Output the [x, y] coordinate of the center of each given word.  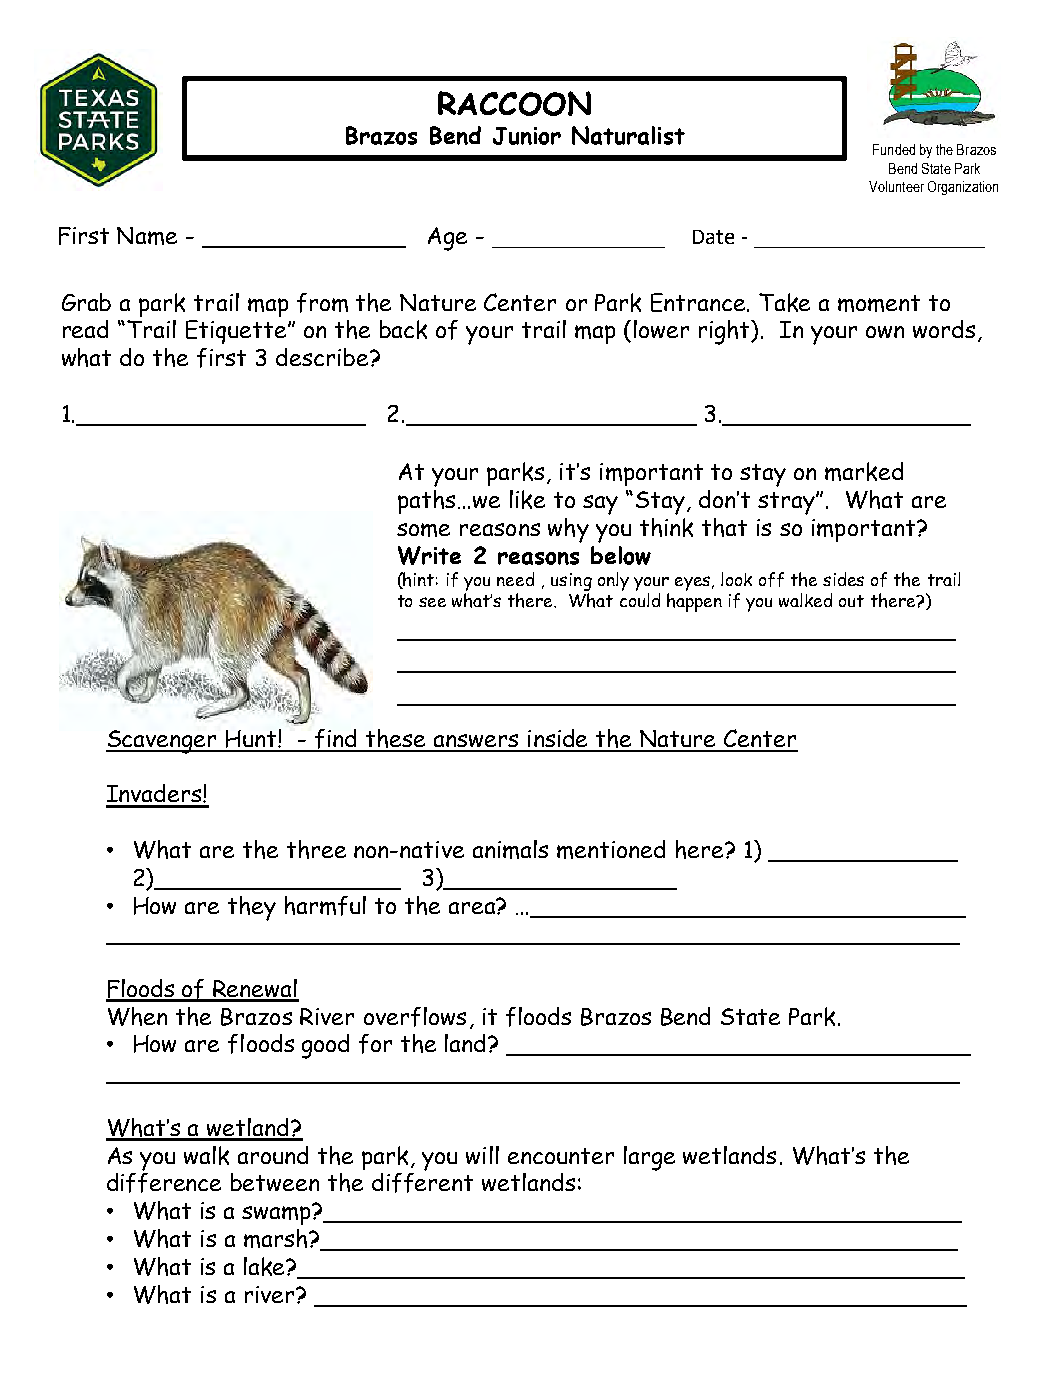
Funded [894, 149]
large [649, 1158]
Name [147, 236]
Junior [527, 136]
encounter [561, 1156]
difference [164, 1183]
